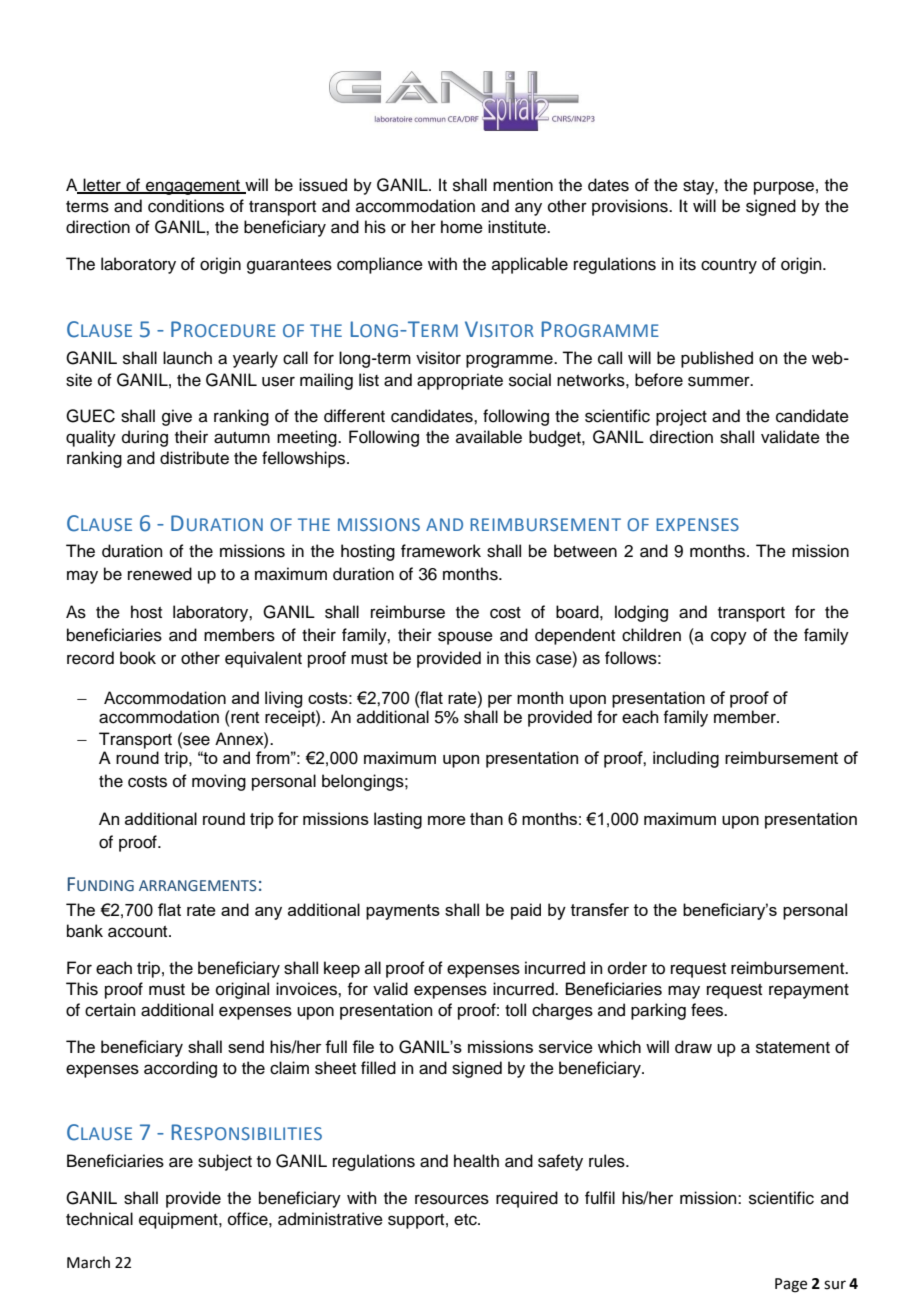 The height and width of the screenshot is (1308, 924). I want to click on etc, so click(466, 1220).
